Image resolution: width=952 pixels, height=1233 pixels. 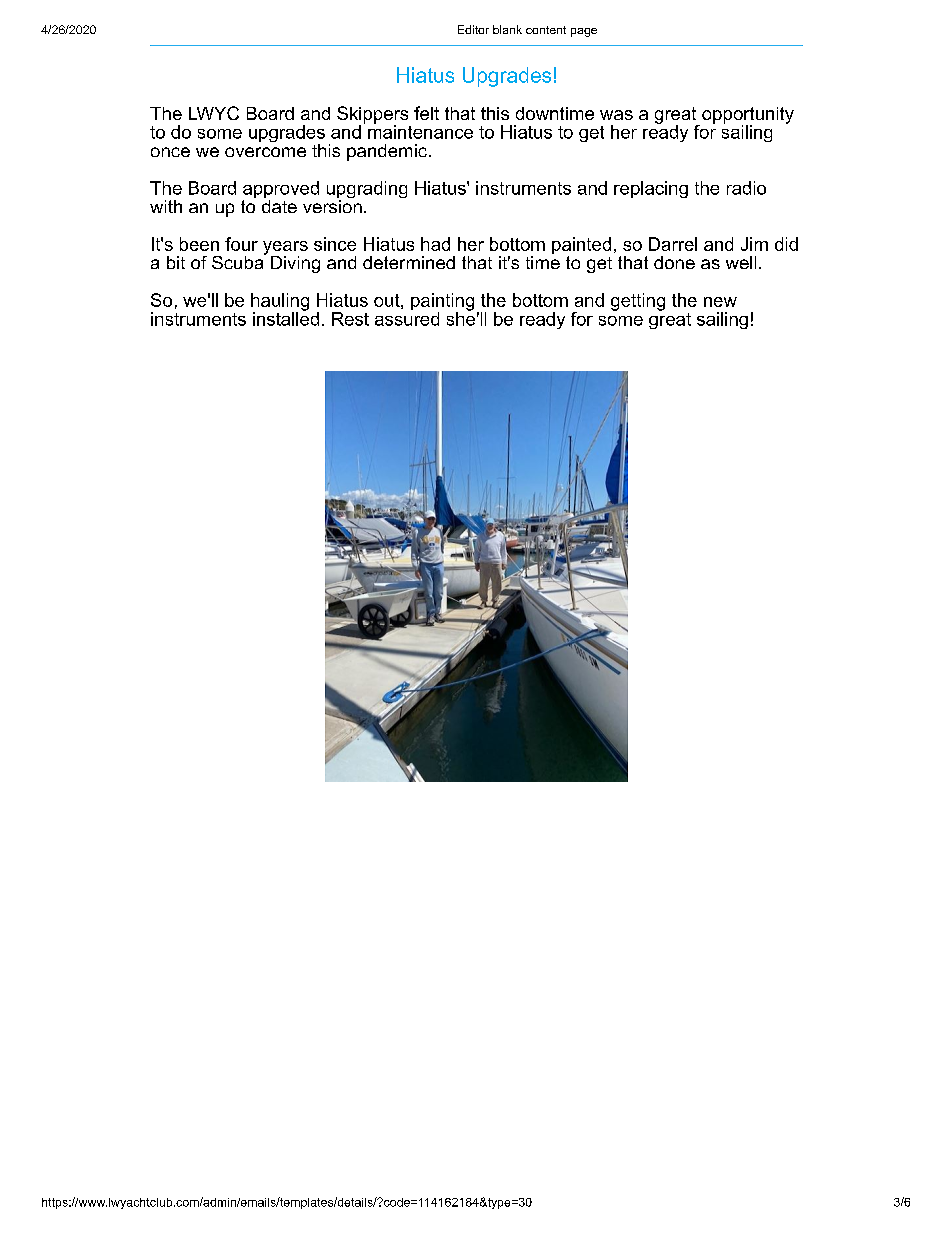 I want to click on Editor, so click(x=473, y=29).
